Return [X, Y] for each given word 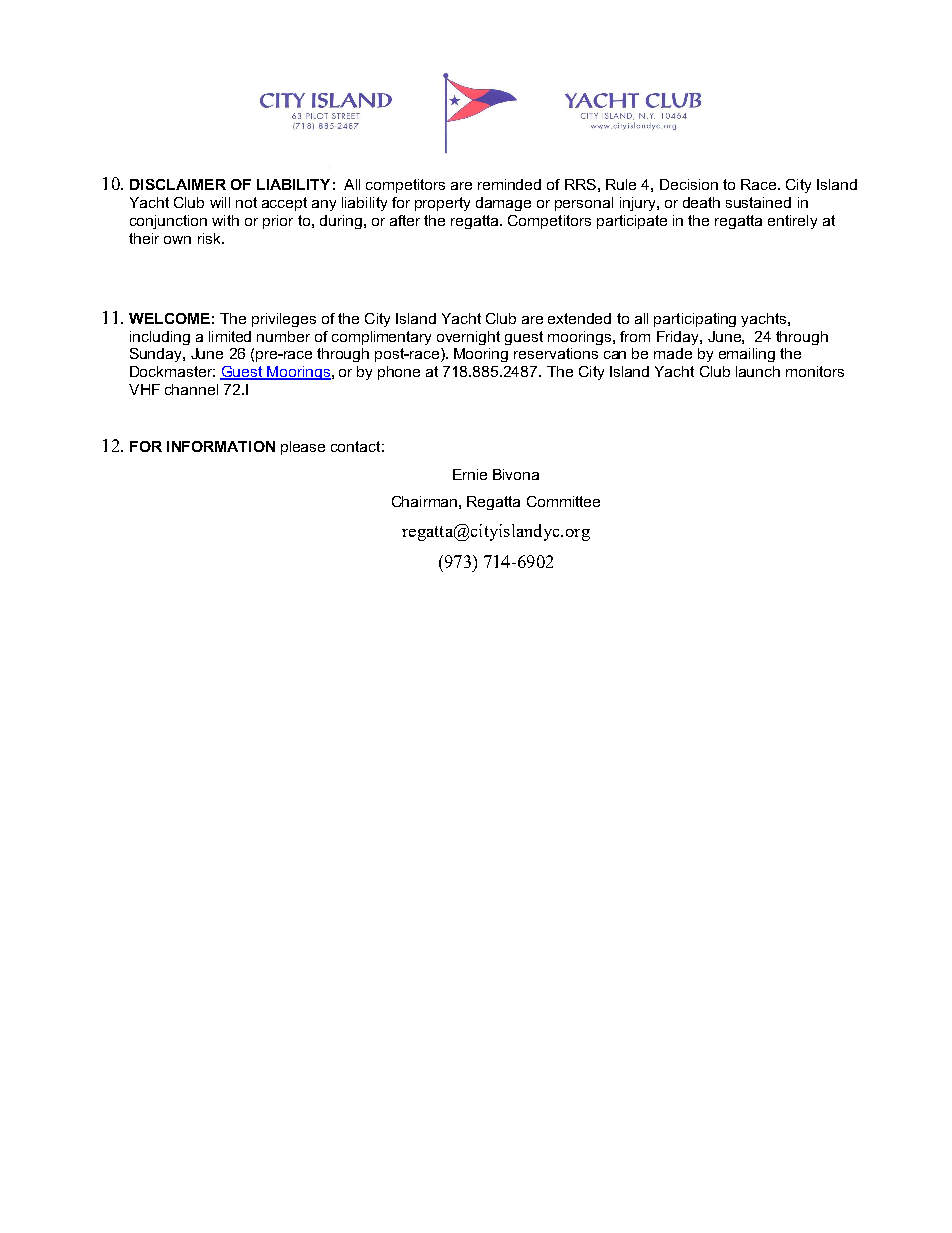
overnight [468, 338]
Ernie [470, 474]
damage [503, 204]
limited [230, 336]
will [220, 202]
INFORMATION [221, 446]
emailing [747, 355]
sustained [758, 202]
